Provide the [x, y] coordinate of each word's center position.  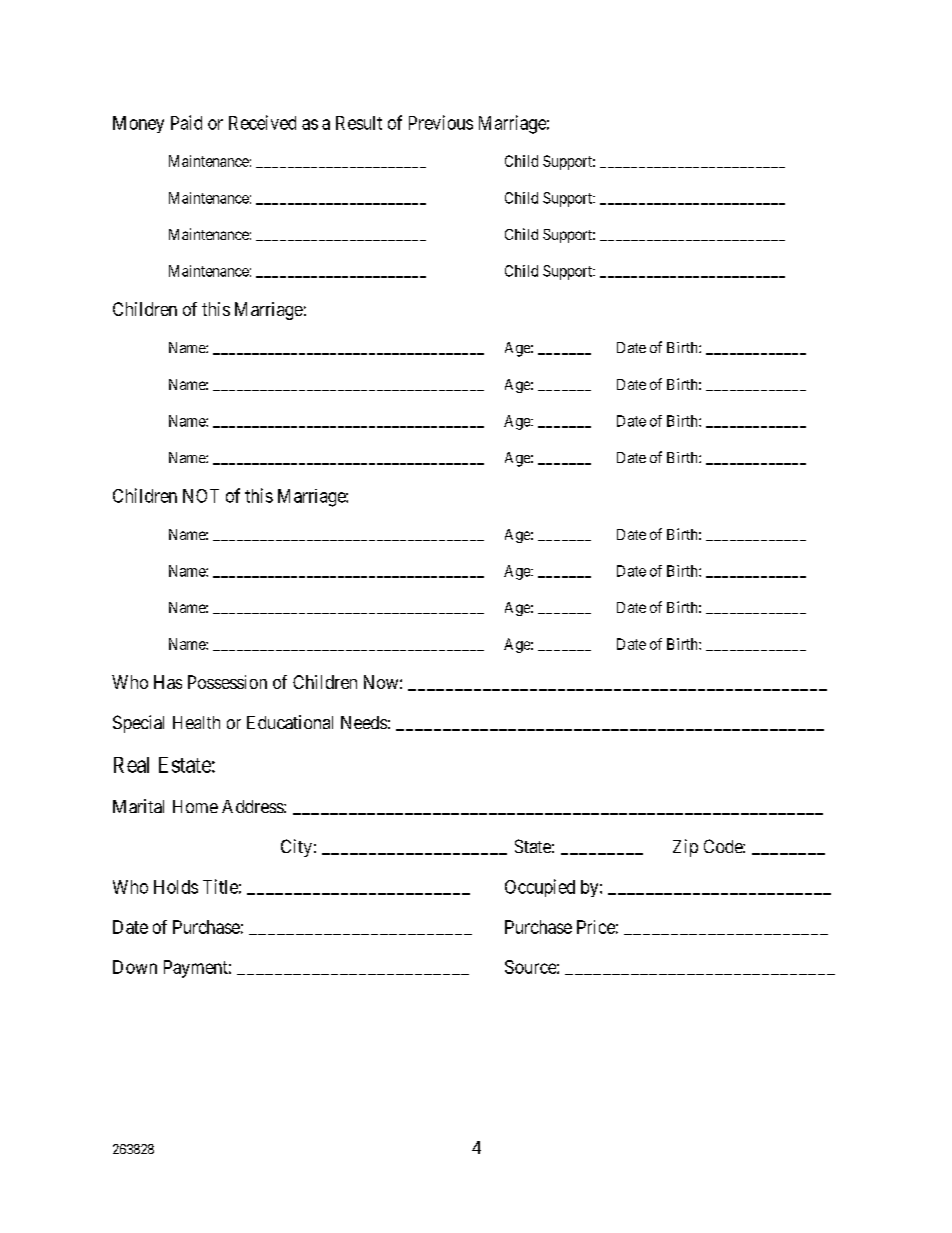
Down [135, 967]
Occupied [540, 888]
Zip [685, 848]
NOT [201, 496]
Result [359, 123]
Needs [364, 722]
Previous [441, 122]
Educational [290, 722]
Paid [186, 122]
